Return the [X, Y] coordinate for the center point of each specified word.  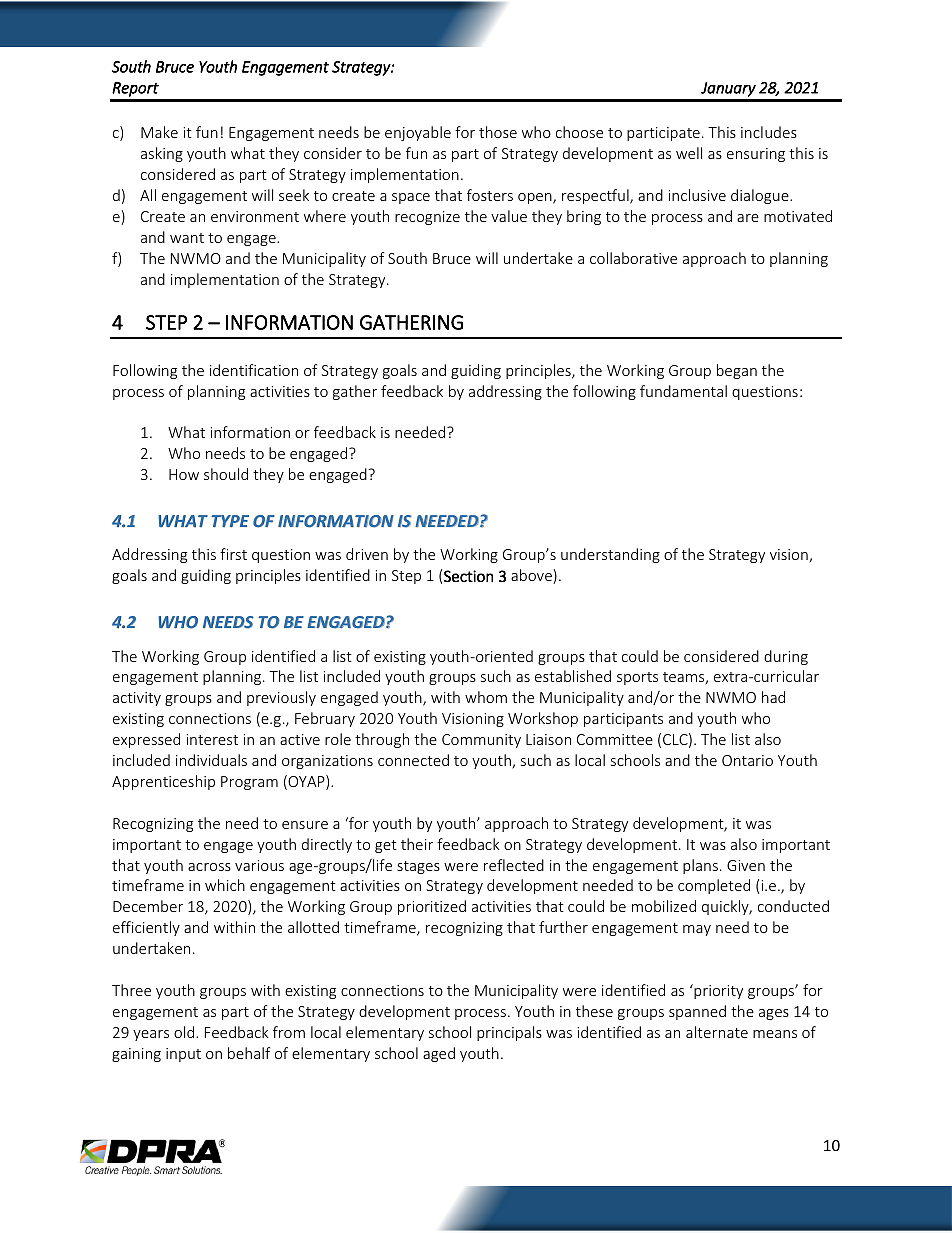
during [786, 657]
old [185, 1032]
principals [509, 1033]
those [498, 132]
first [233, 554]
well [689, 153]
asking [162, 154]
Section [468, 576]
